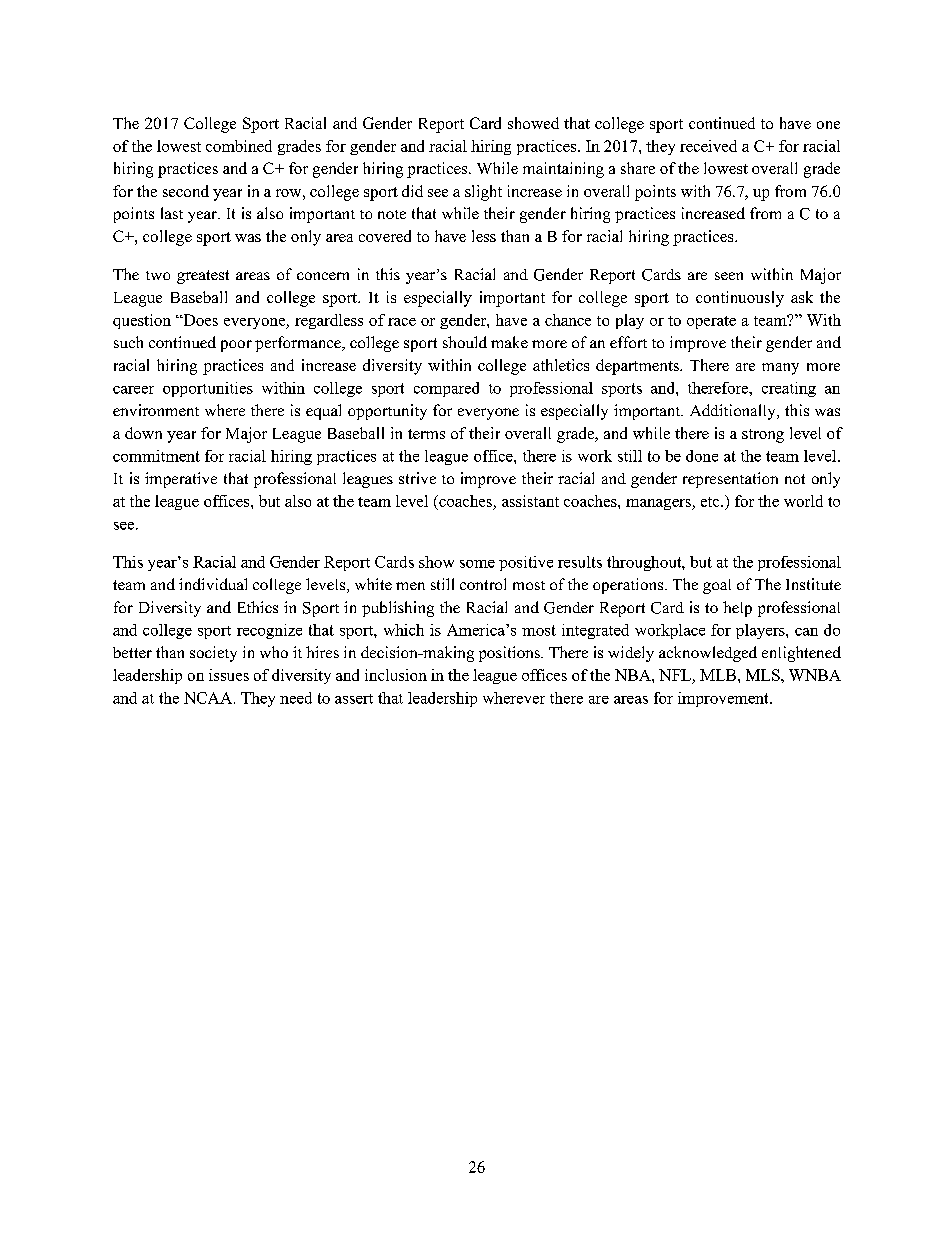 The image size is (952, 1233). I want to click on received, so click(708, 146).
